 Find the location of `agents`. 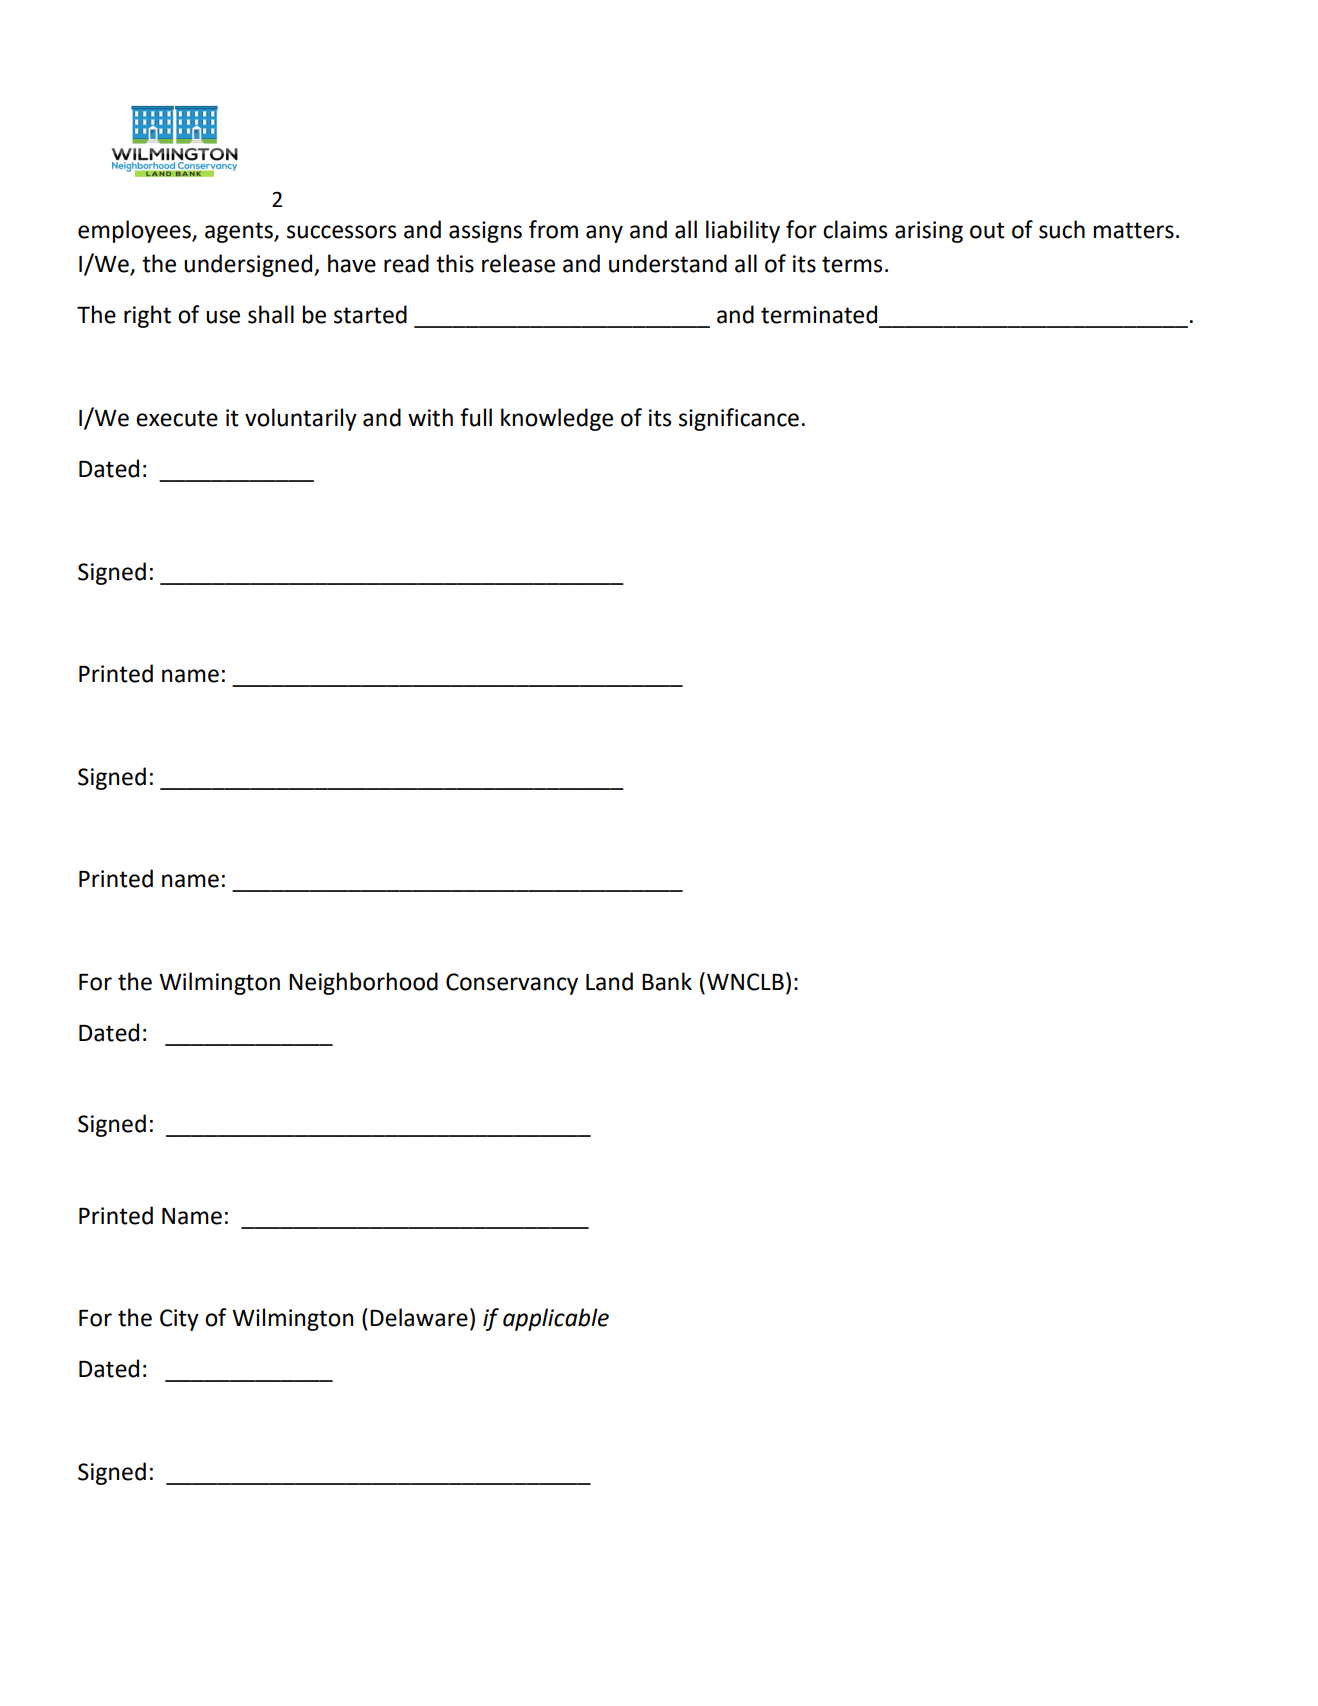

agents is located at coordinates (240, 232).
